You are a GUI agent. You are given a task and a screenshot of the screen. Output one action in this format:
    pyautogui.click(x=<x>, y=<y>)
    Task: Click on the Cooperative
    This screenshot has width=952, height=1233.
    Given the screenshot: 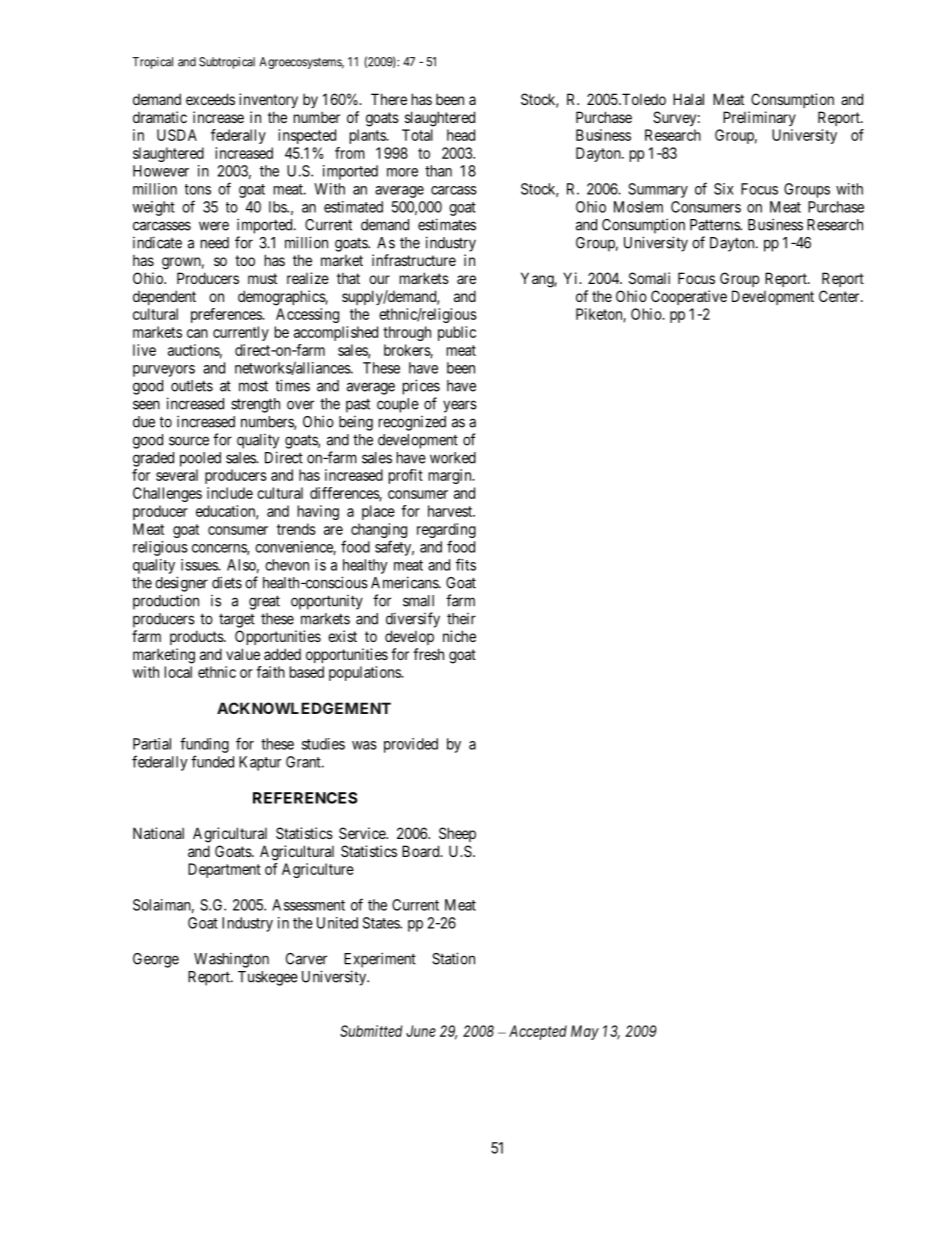 What is the action you would take?
    pyautogui.click(x=689, y=297)
